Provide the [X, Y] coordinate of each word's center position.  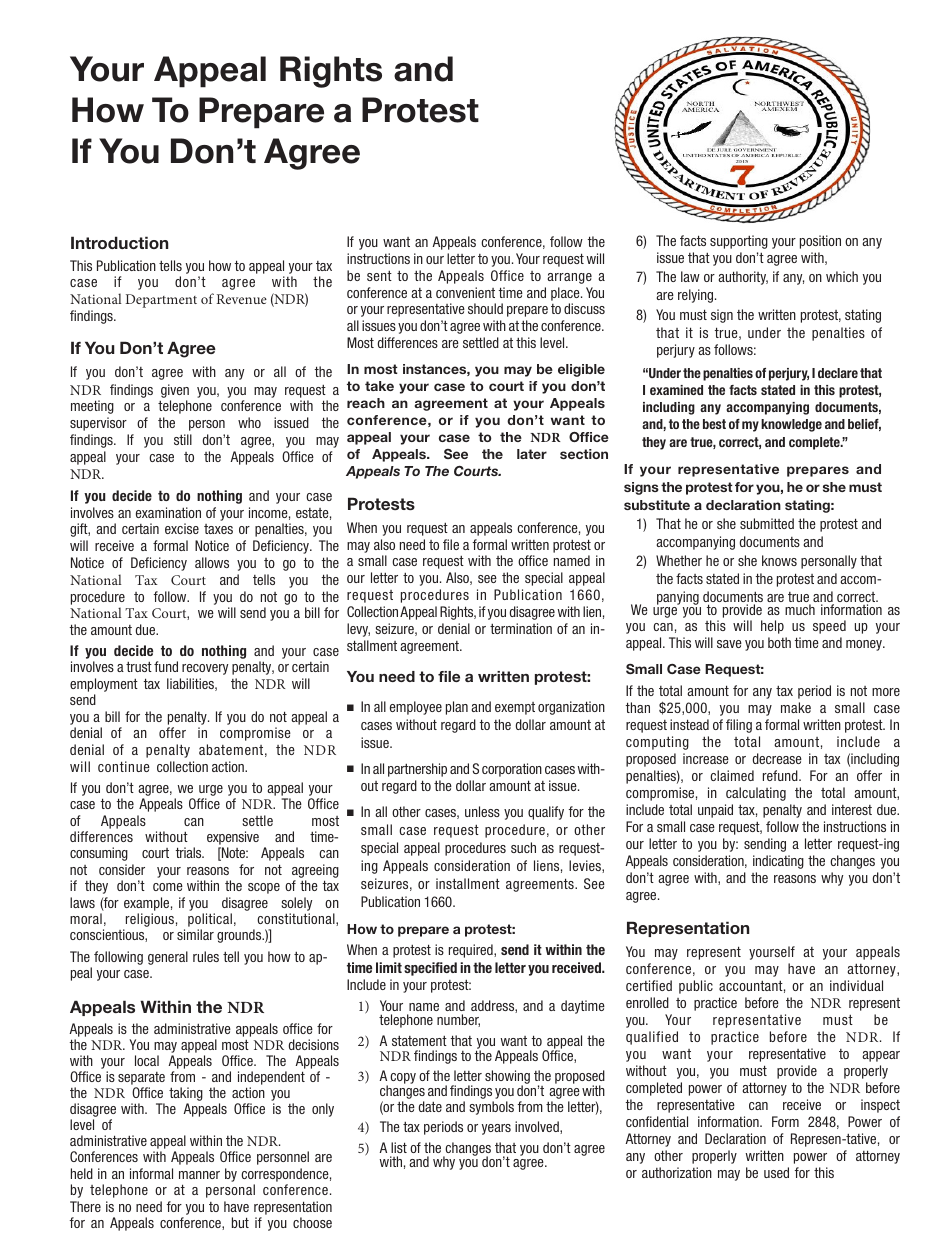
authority [743, 278]
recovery [205, 669]
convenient [465, 292]
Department [161, 301]
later [532, 454]
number [458, 1020]
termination [521, 628]
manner [199, 1175]
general [168, 958]
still [183, 439]
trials [190, 852]
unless [482, 811]
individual [856, 985]
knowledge [791, 425]
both [779, 642]
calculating [756, 794]
